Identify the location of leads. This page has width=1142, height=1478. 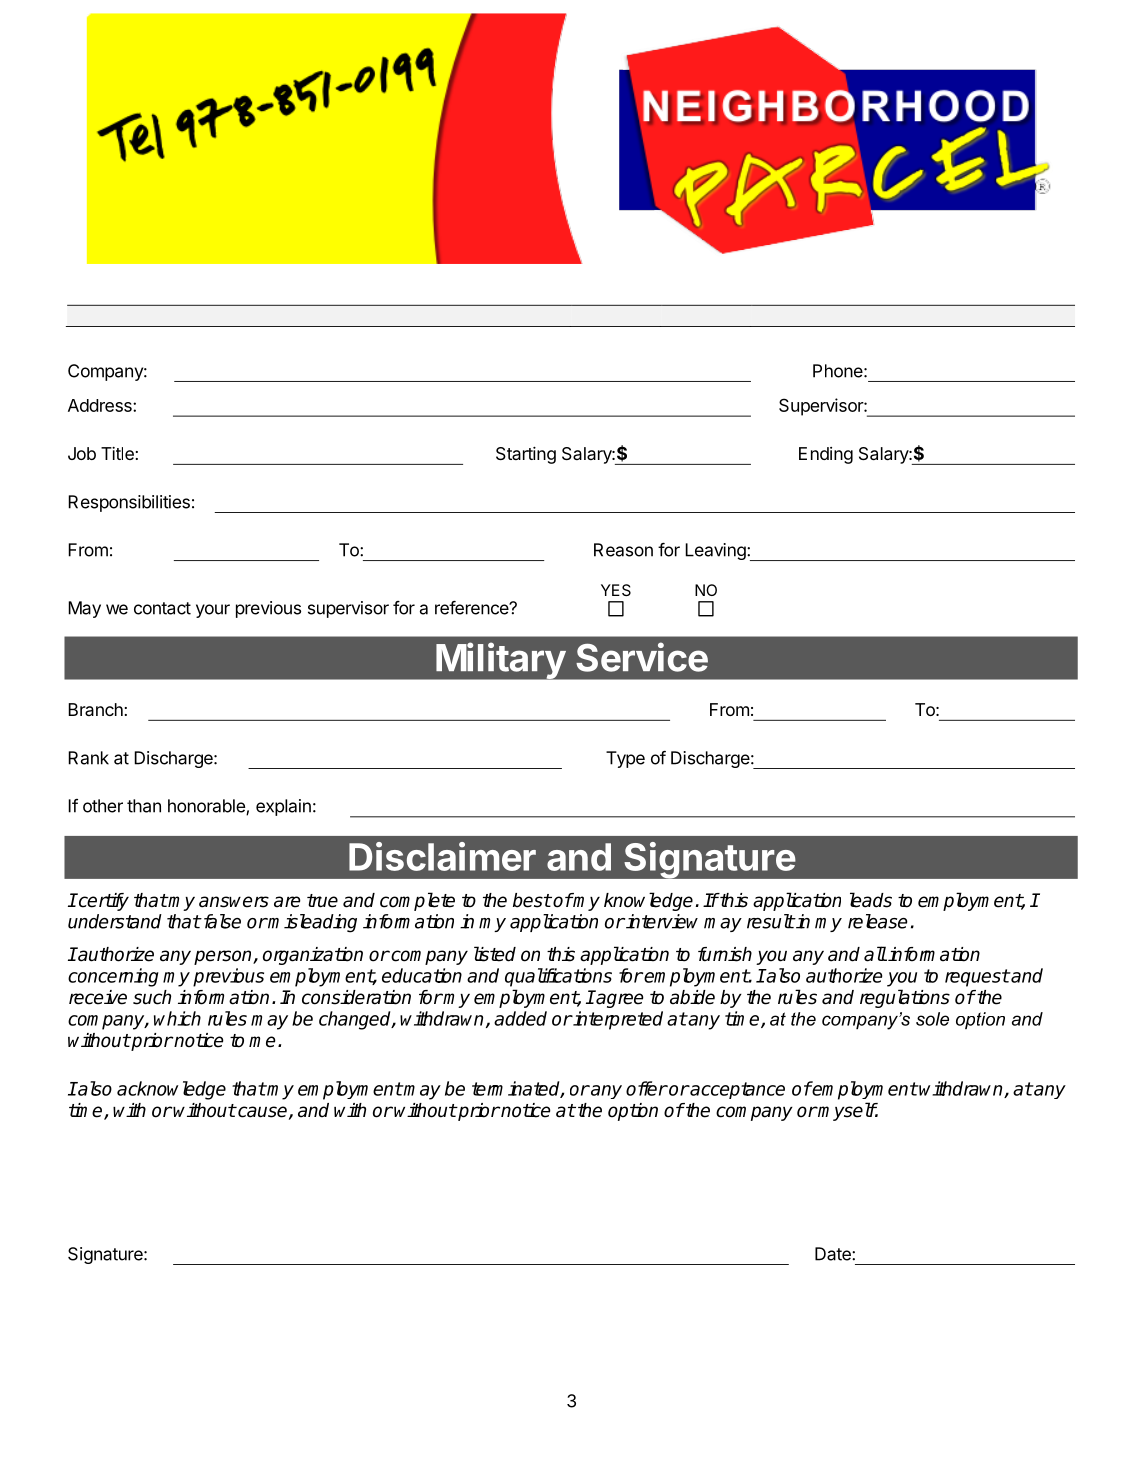
(871, 900).
